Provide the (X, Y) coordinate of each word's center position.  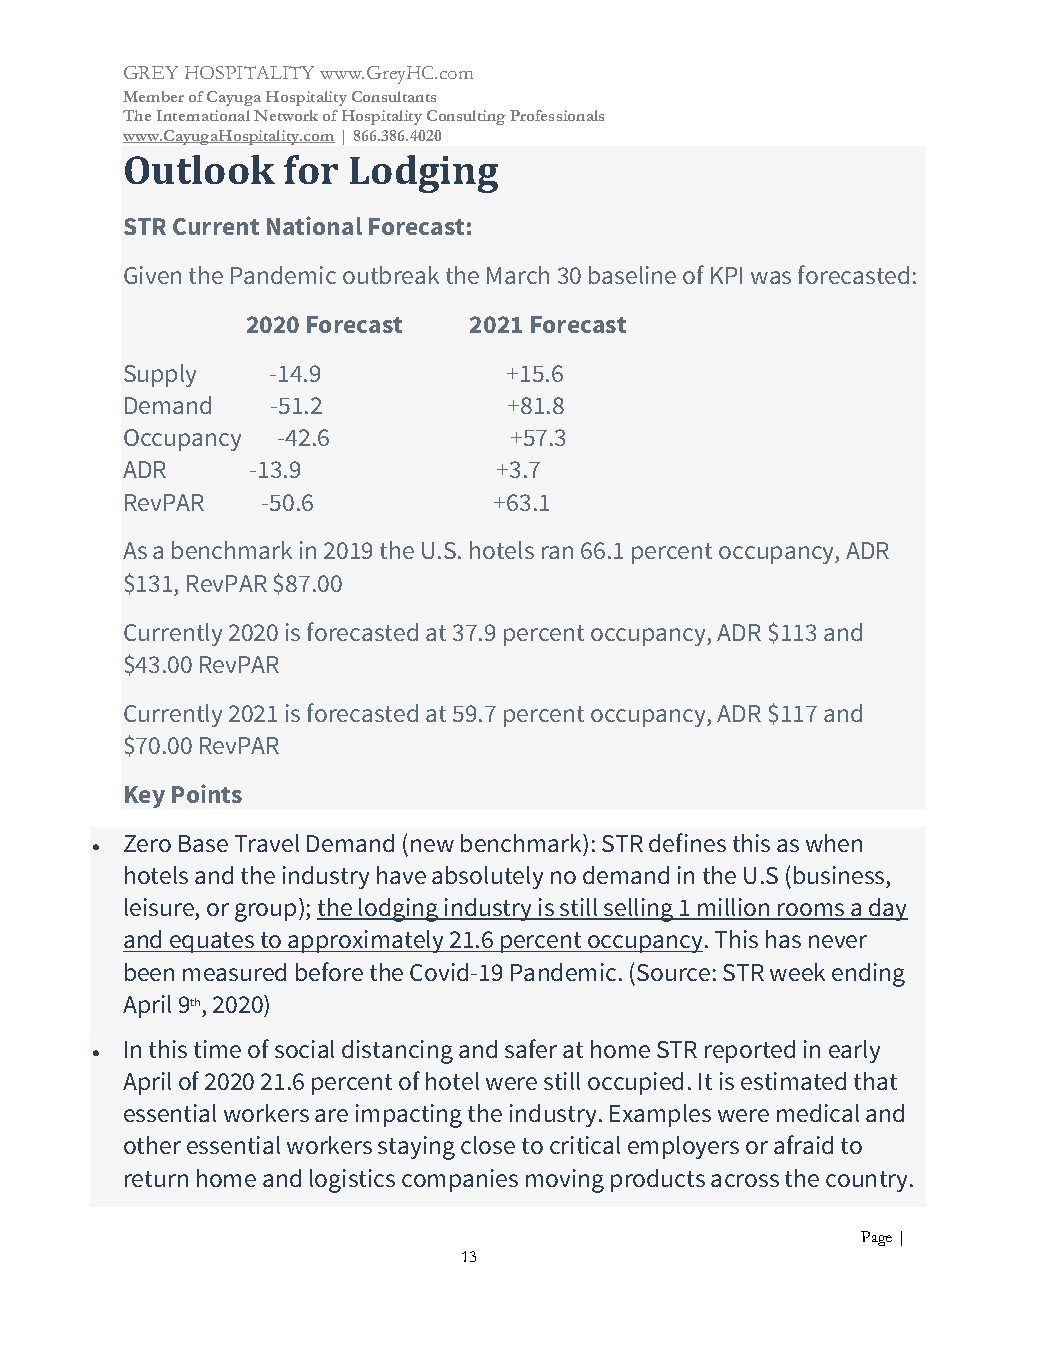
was (771, 277)
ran (557, 552)
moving (565, 1181)
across (745, 1180)
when (834, 843)
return (156, 1179)
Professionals (557, 115)
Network (286, 115)
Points (207, 793)
